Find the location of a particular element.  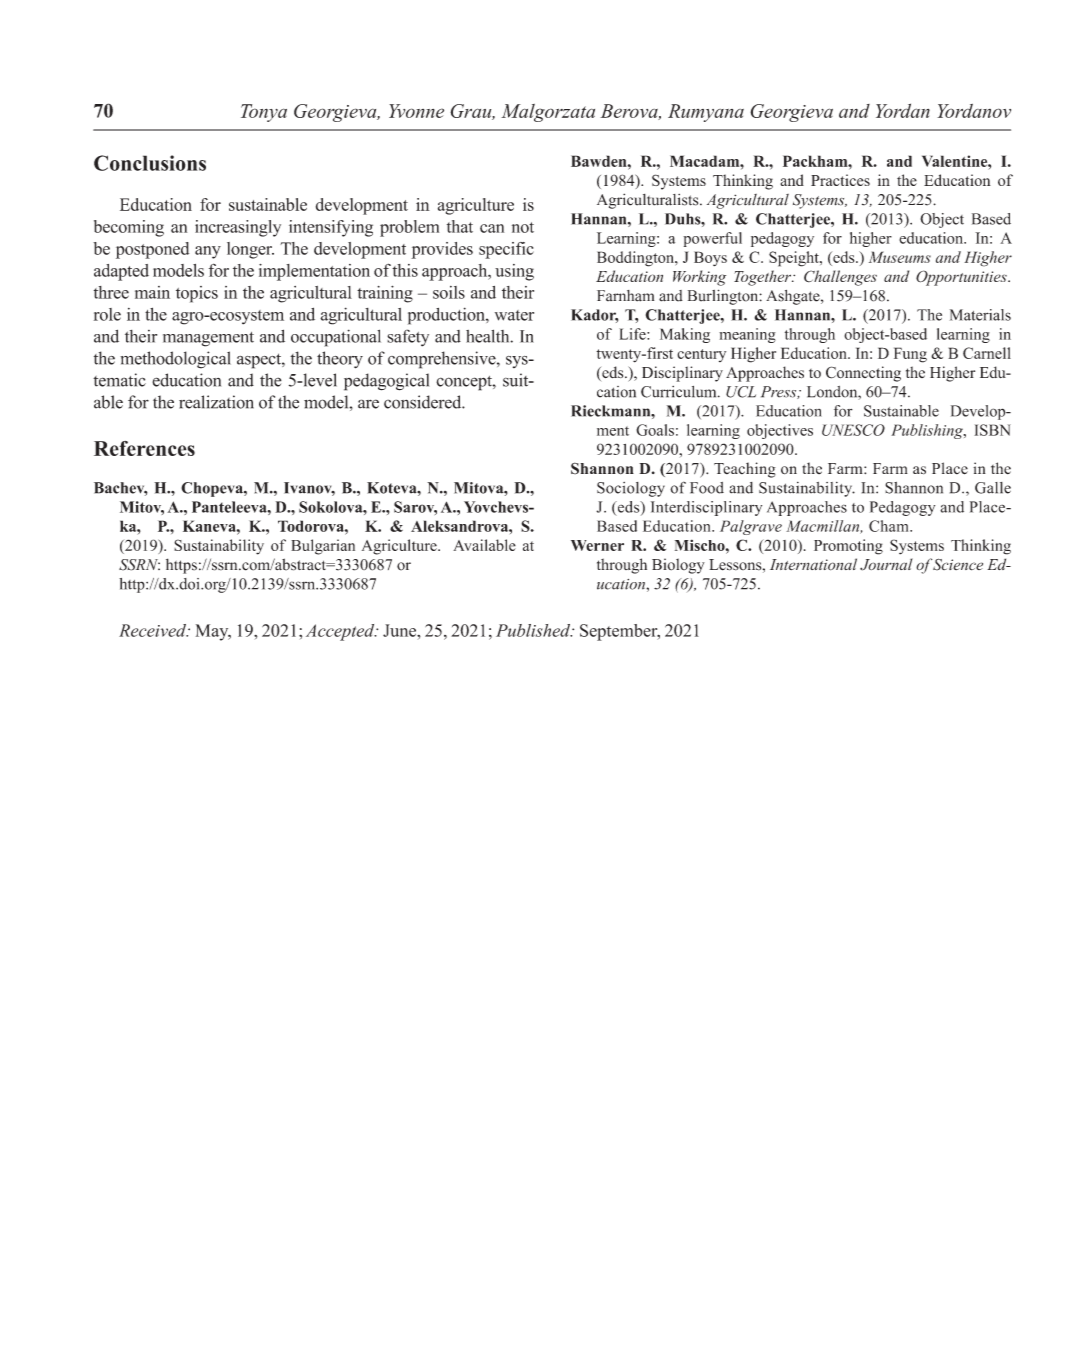

Practices is located at coordinates (840, 180).
